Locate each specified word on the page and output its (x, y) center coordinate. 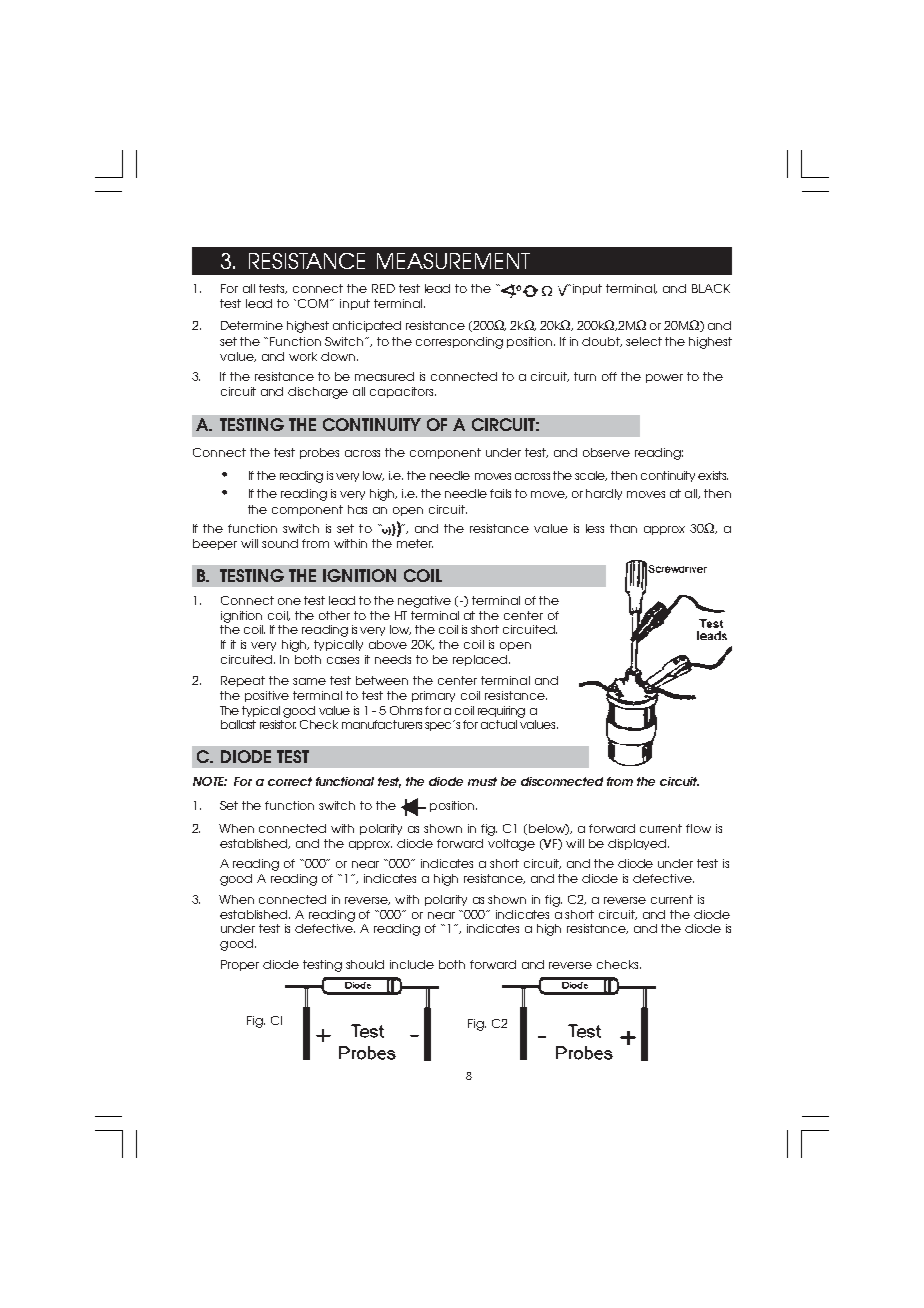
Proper (240, 965)
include (412, 964)
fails (500, 493)
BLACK (711, 288)
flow (698, 828)
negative (424, 602)
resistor (278, 724)
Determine (252, 325)
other (334, 615)
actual (499, 724)
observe (606, 452)
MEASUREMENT (453, 261)
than (623, 528)
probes (319, 453)
